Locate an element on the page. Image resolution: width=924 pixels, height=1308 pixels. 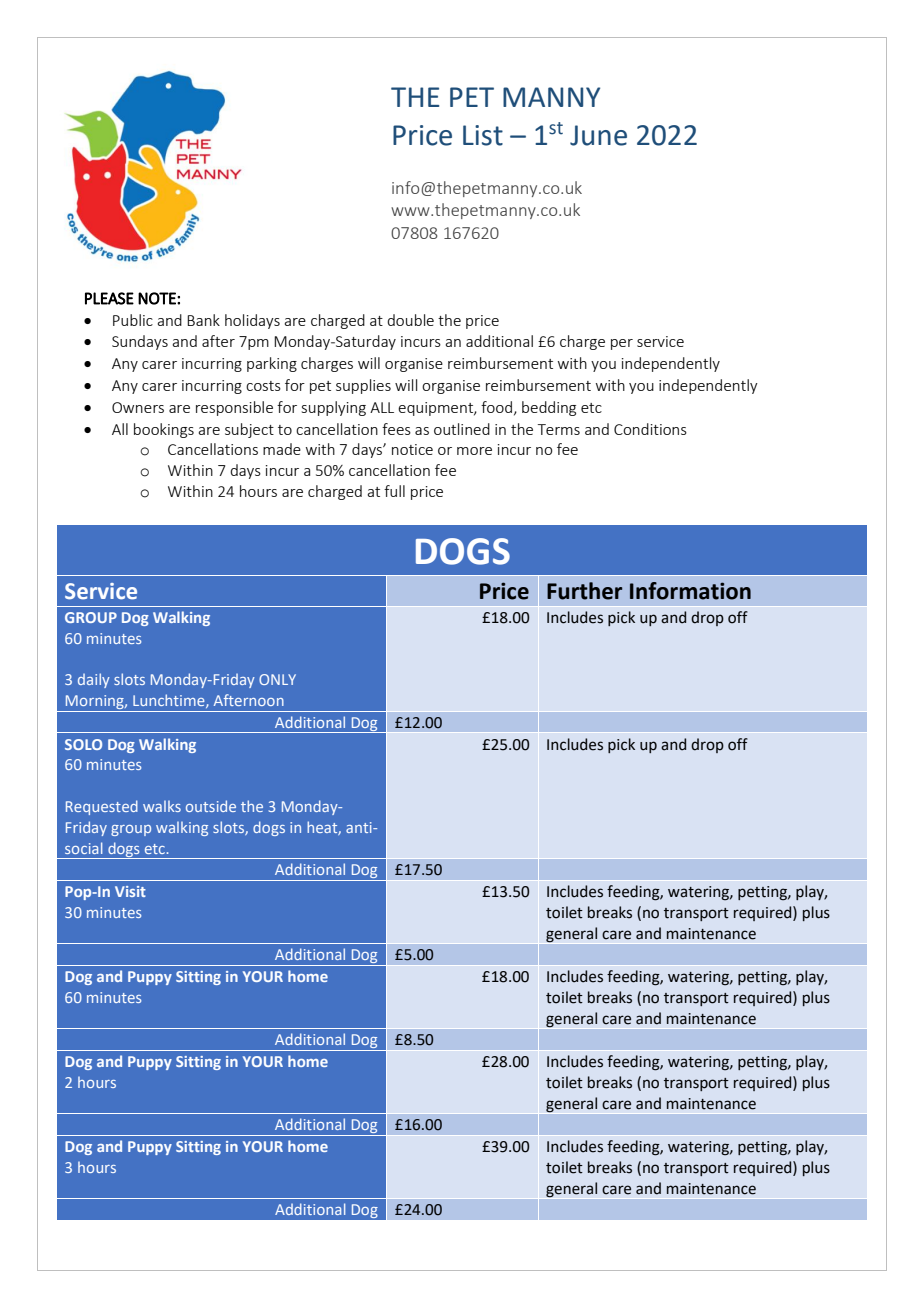
June is located at coordinates (598, 135).
